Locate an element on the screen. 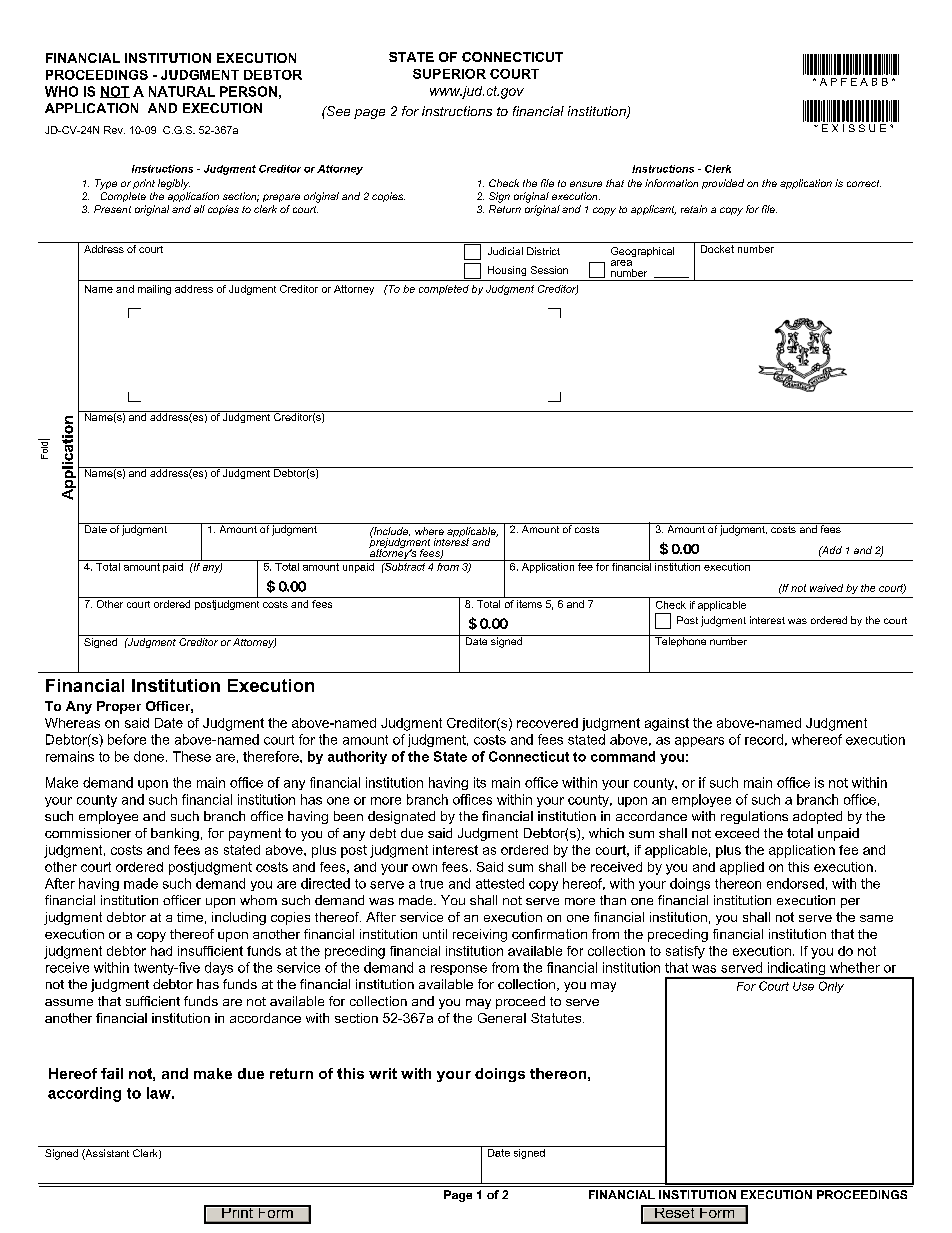 The image size is (952, 1233). fail is located at coordinates (112, 1073).
